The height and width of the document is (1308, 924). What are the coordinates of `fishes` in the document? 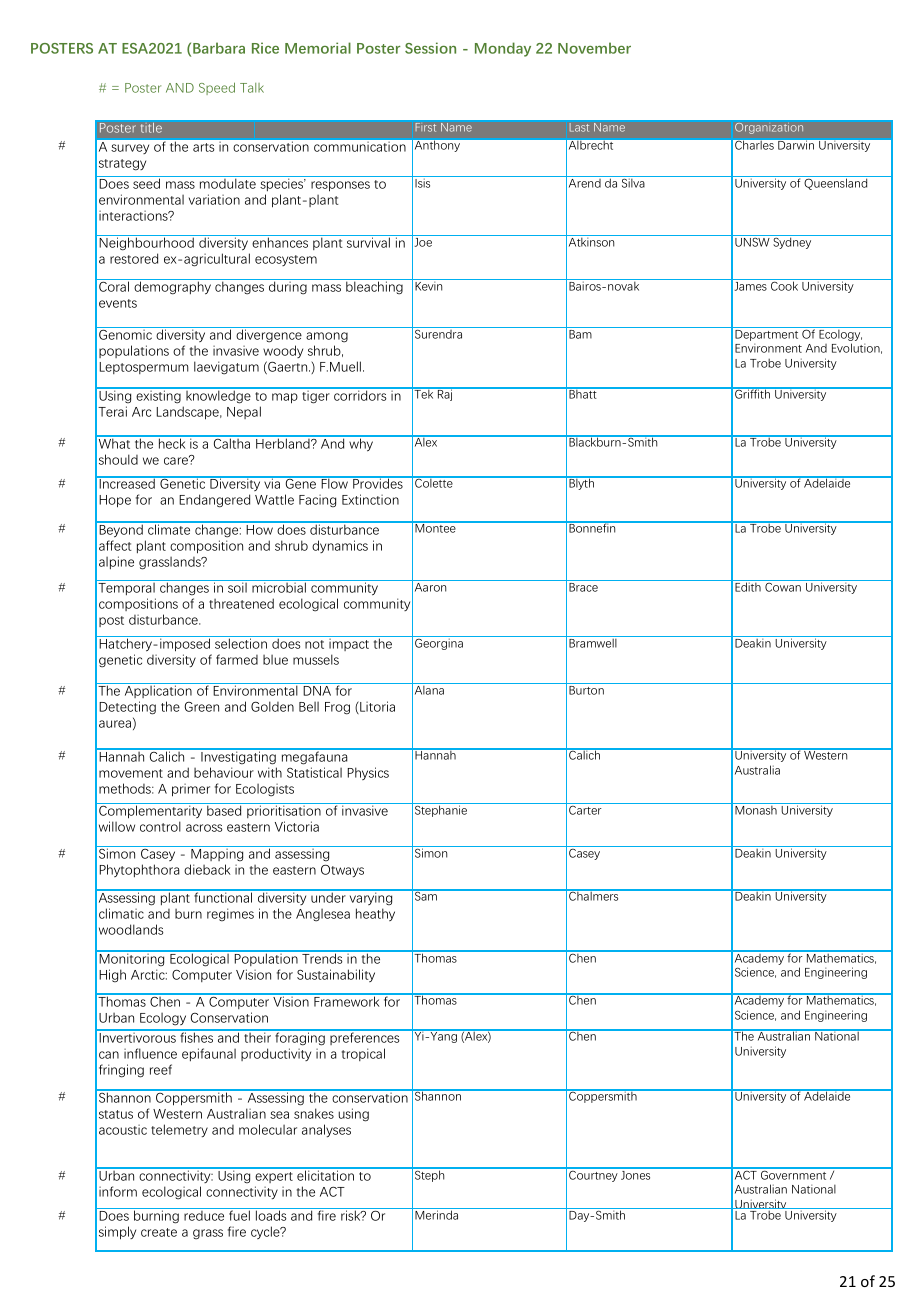 It's located at (197, 1036).
